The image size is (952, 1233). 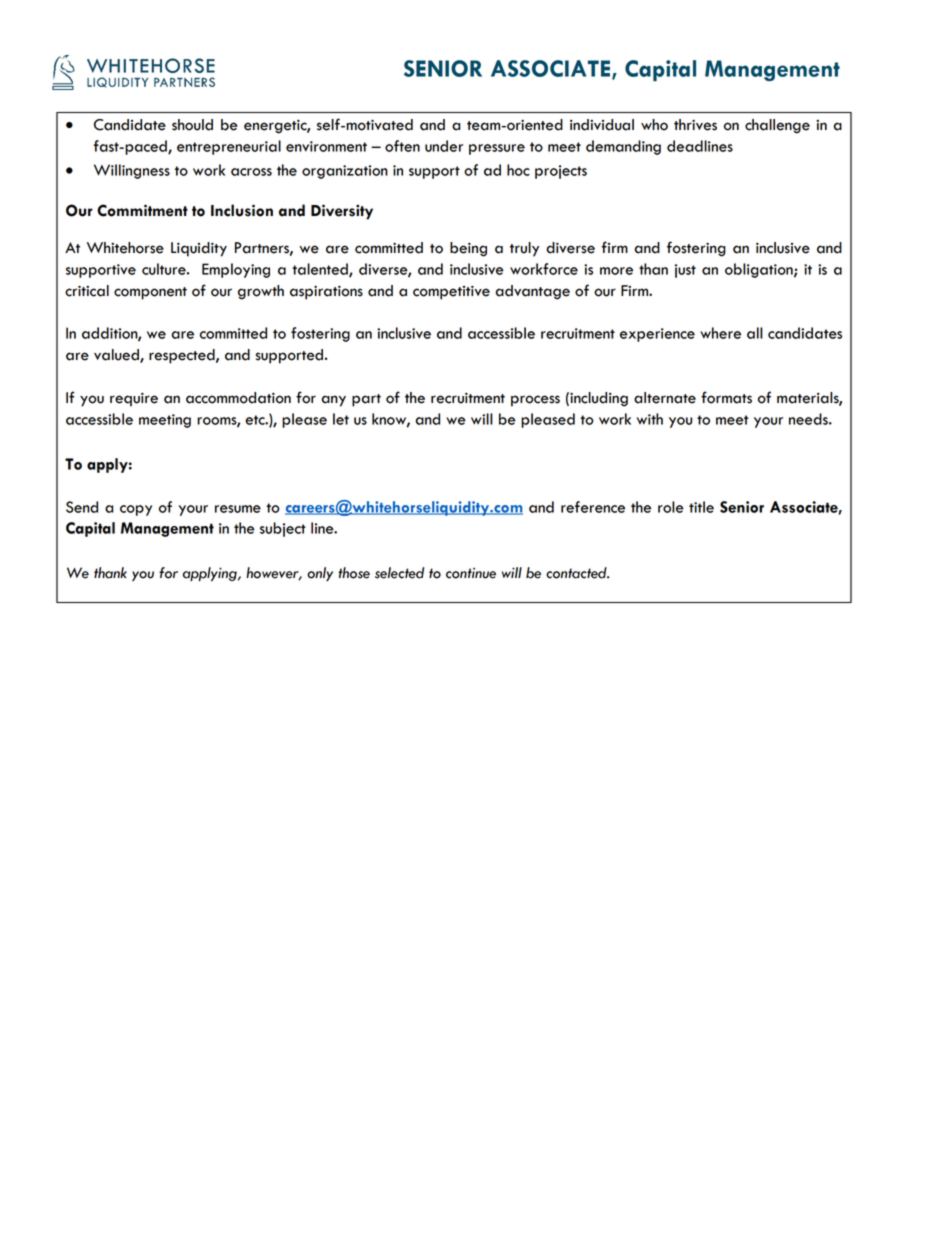 I want to click on thrives, so click(x=695, y=125).
